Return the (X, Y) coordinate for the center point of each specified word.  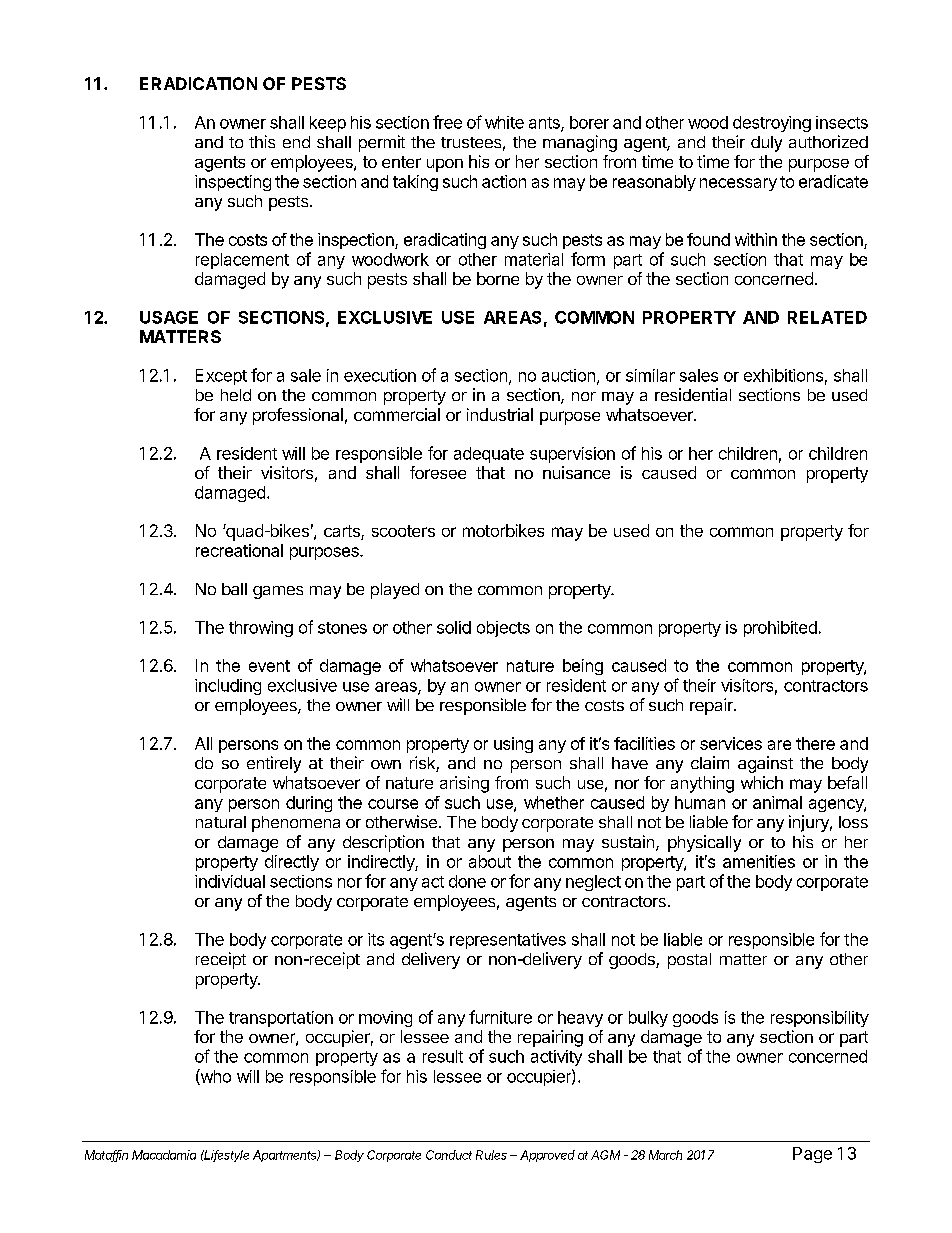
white (504, 122)
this (262, 141)
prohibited (780, 629)
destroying (772, 124)
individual (230, 881)
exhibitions (783, 375)
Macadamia (164, 1155)
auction (568, 375)
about (490, 861)
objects (503, 629)
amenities (759, 861)
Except (221, 377)
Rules (491, 1155)
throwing (261, 629)
